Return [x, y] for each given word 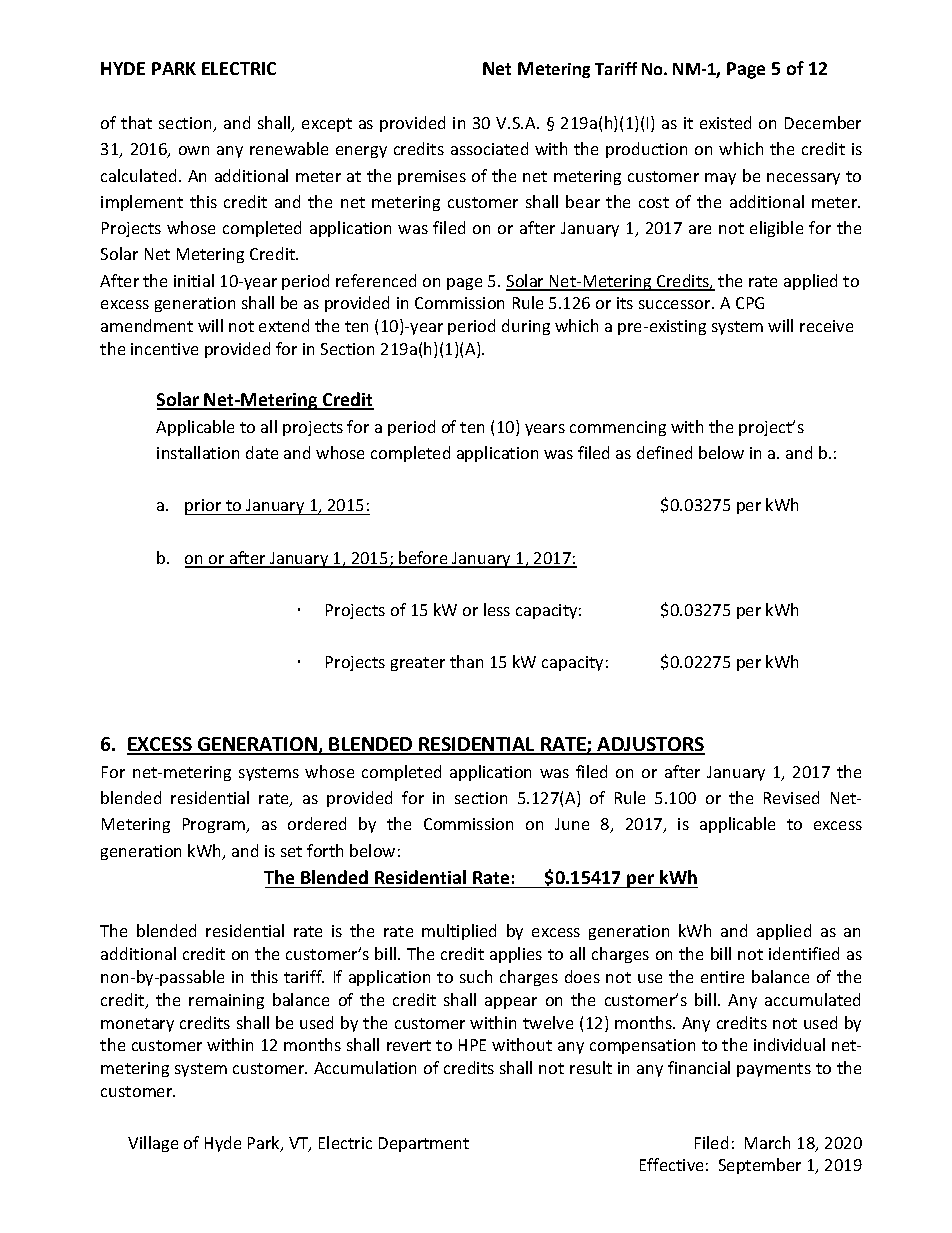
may [720, 179]
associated [489, 148]
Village [153, 1144]
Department [424, 1144]
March [767, 1142]
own [194, 150]
